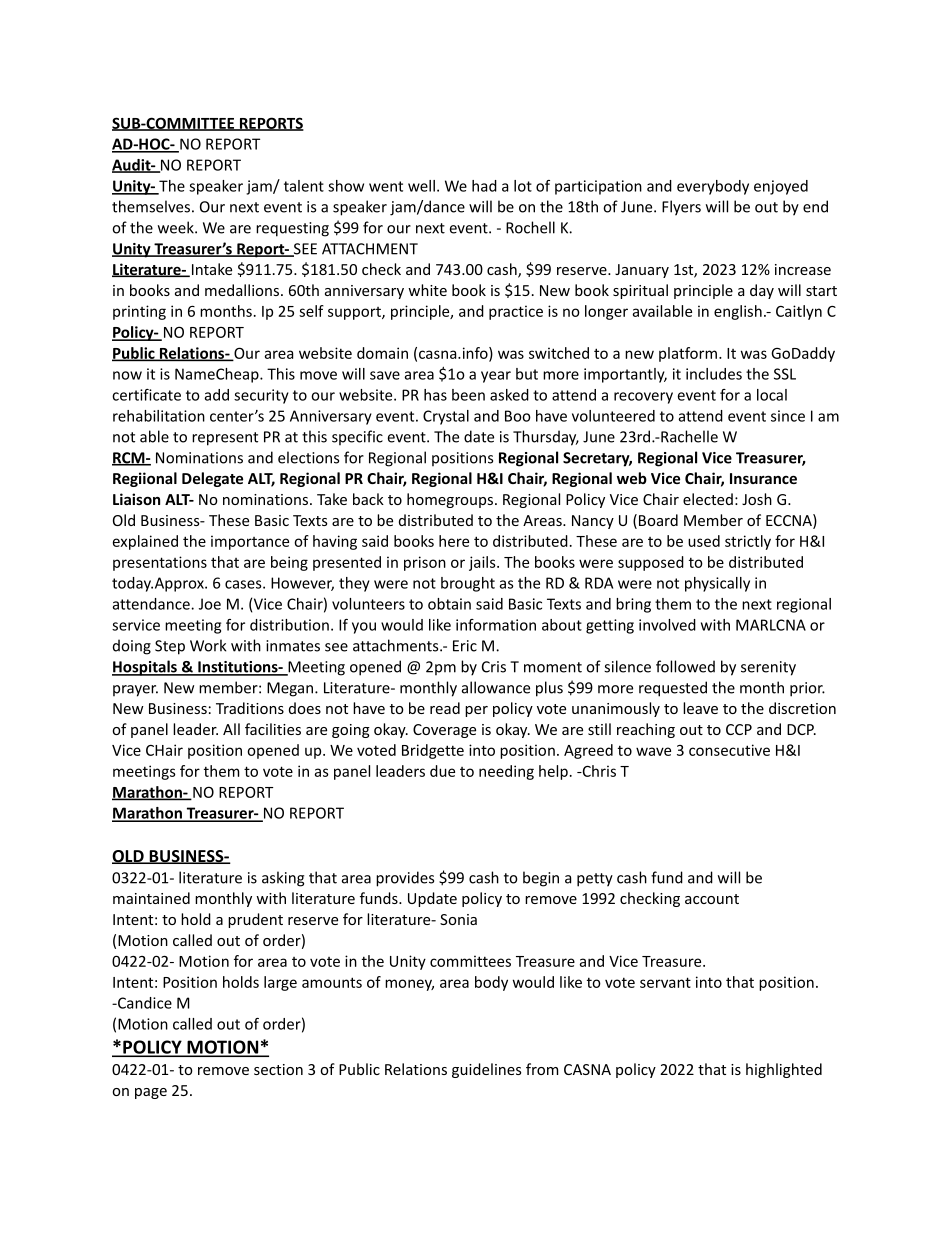  What do you see at coordinates (486, 1070) in the image?
I see `guidelines` at bounding box center [486, 1070].
